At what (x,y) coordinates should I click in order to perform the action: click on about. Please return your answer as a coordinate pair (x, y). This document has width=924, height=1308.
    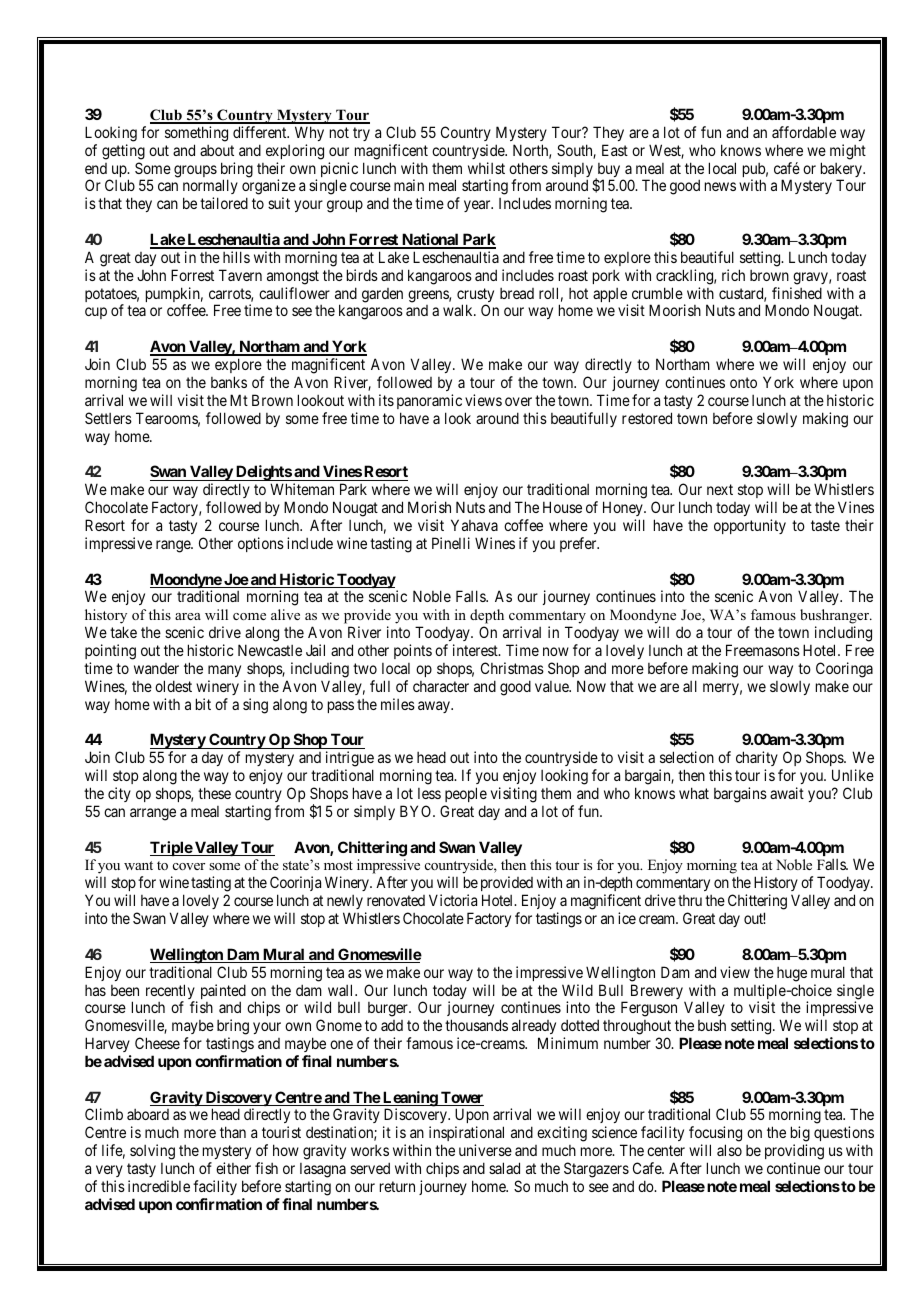
    Looking at the image, I should click on (217, 150).
